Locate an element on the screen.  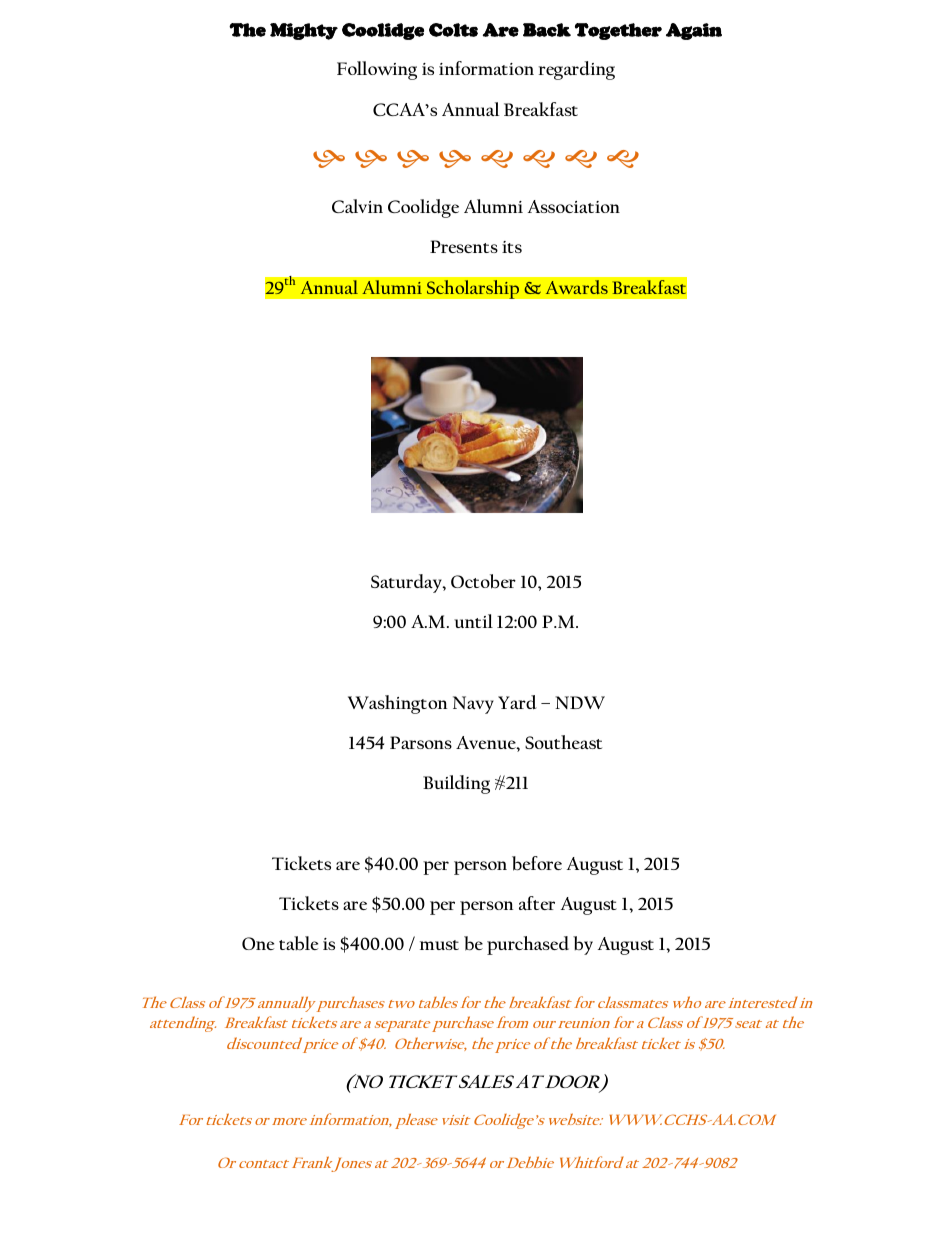
October is located at coordinates (483, 581).
